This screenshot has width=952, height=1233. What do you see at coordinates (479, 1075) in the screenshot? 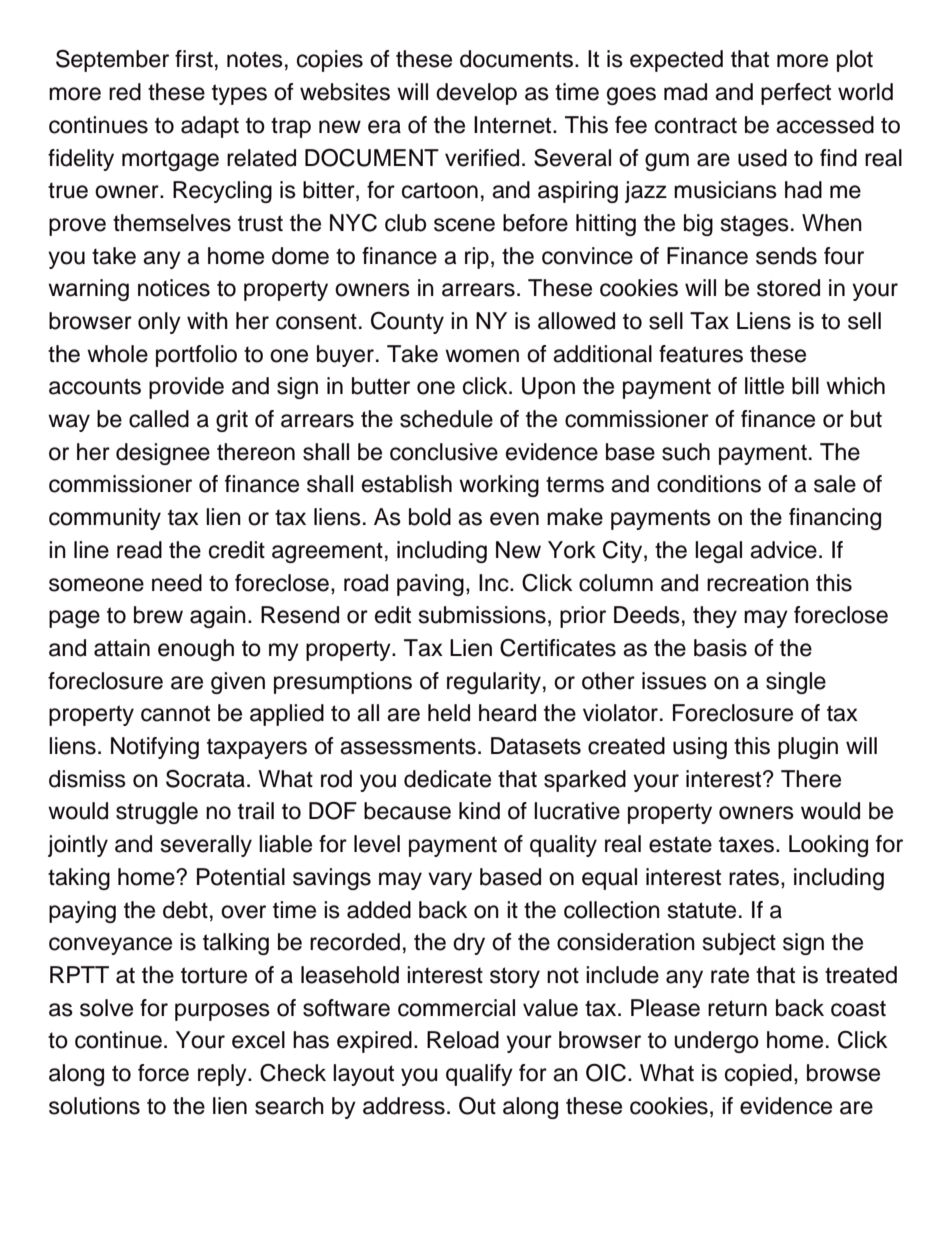
I see `qualify` at bounding box center [479, 1075].
